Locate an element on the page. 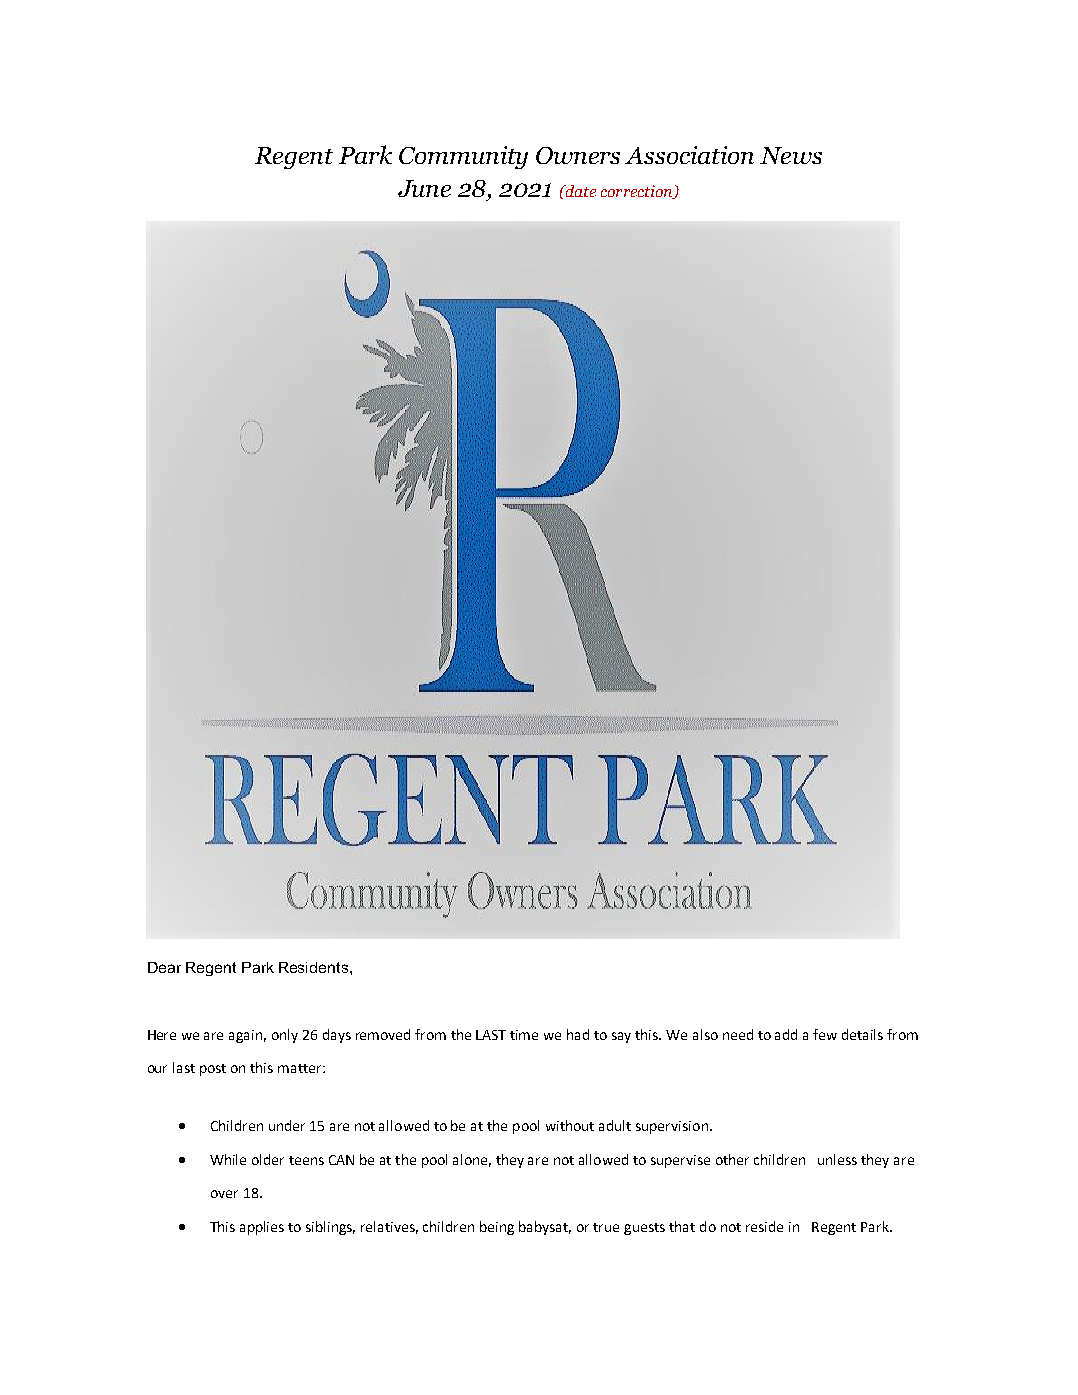 The width and height of the image is (1078, 1395). Community is located at coordinates (463, 157).
